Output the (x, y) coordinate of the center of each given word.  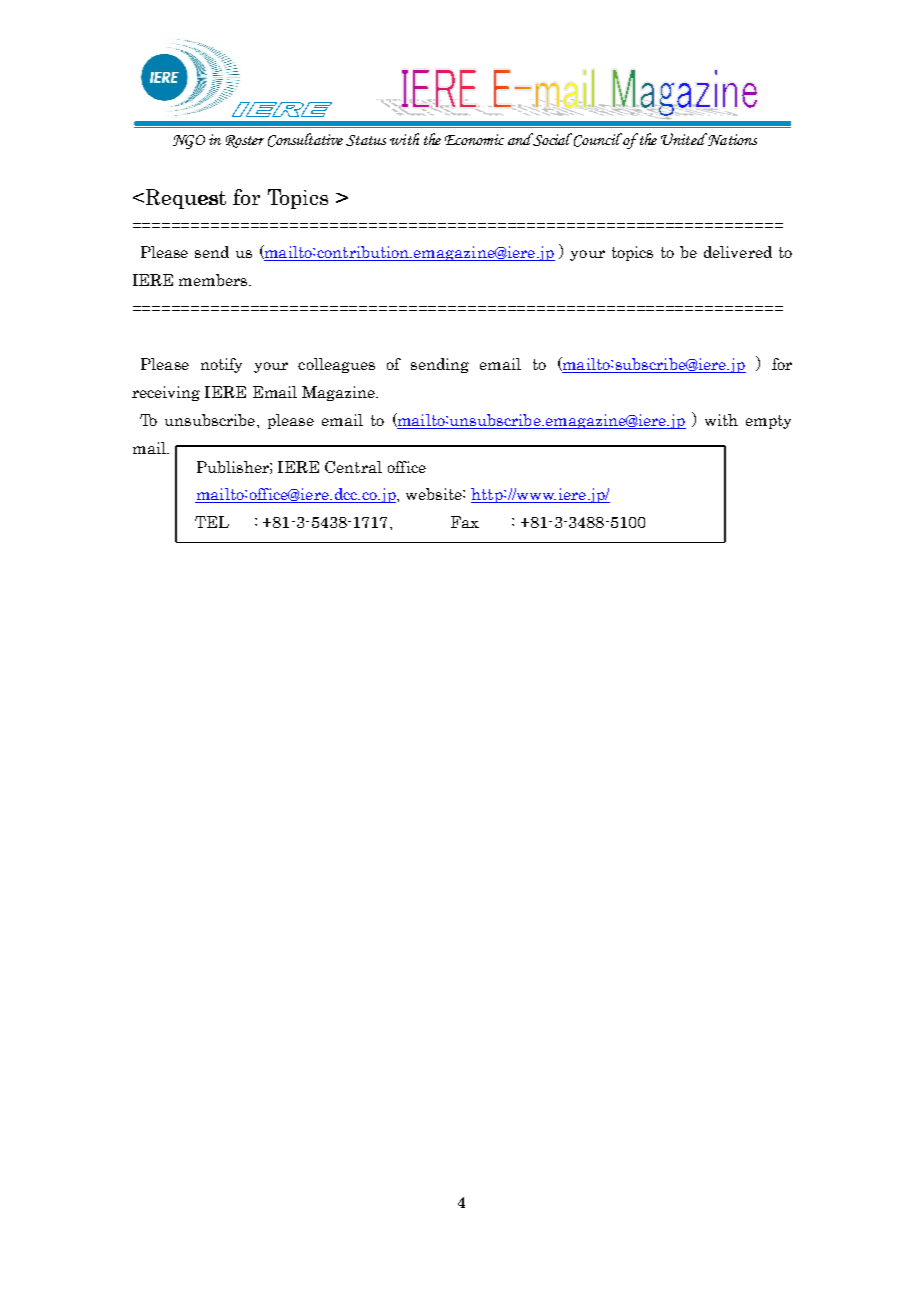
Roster (245, 141)
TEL (212, 522)
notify (221, 365)
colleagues (336, 365)
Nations (731, 139)
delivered (738, 252)
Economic (474, 139)
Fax (465, 522)
